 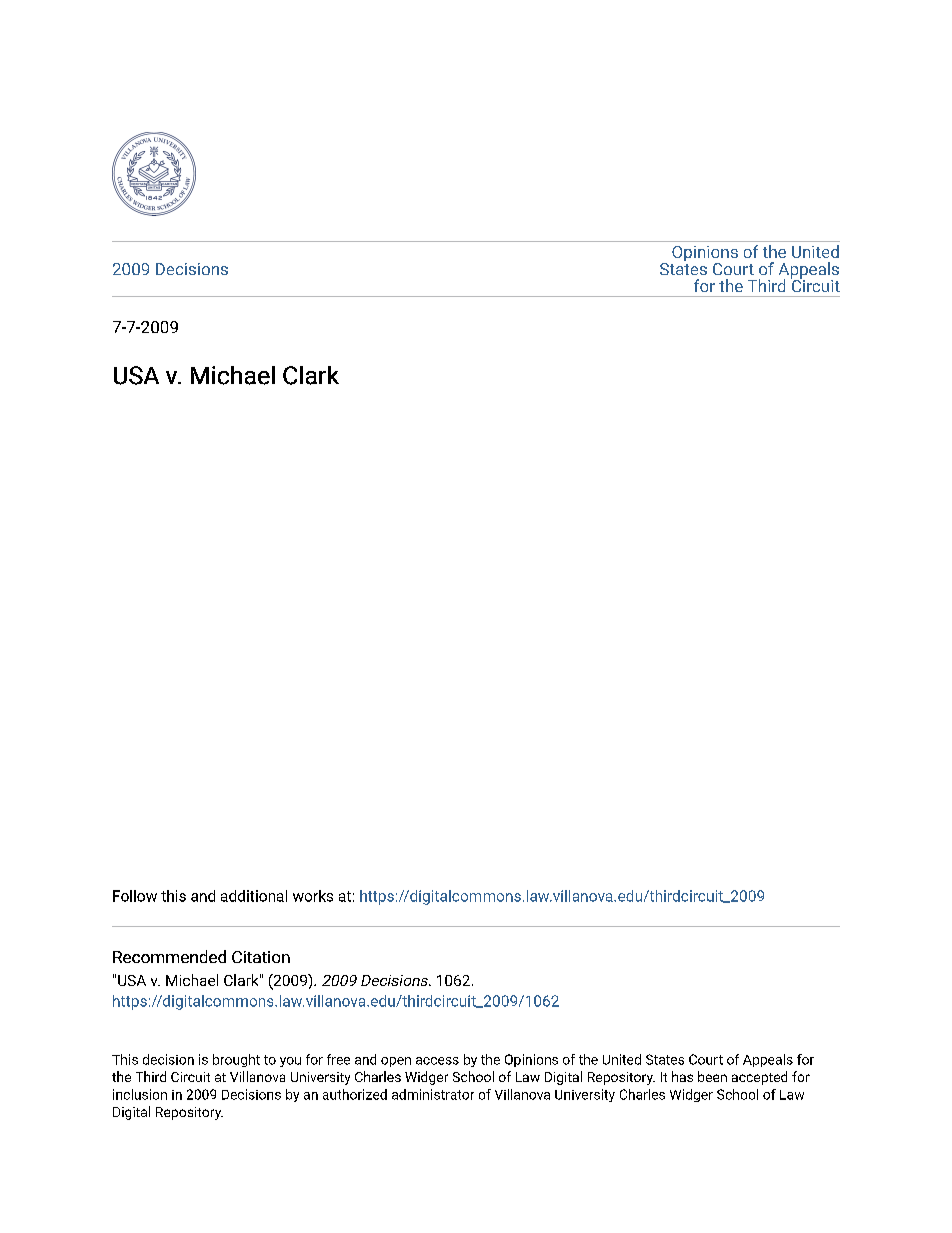 What do you see at coordinates (169, 956) in the screenshot?
I see `Recommended` at bounding box center [169, 956].
